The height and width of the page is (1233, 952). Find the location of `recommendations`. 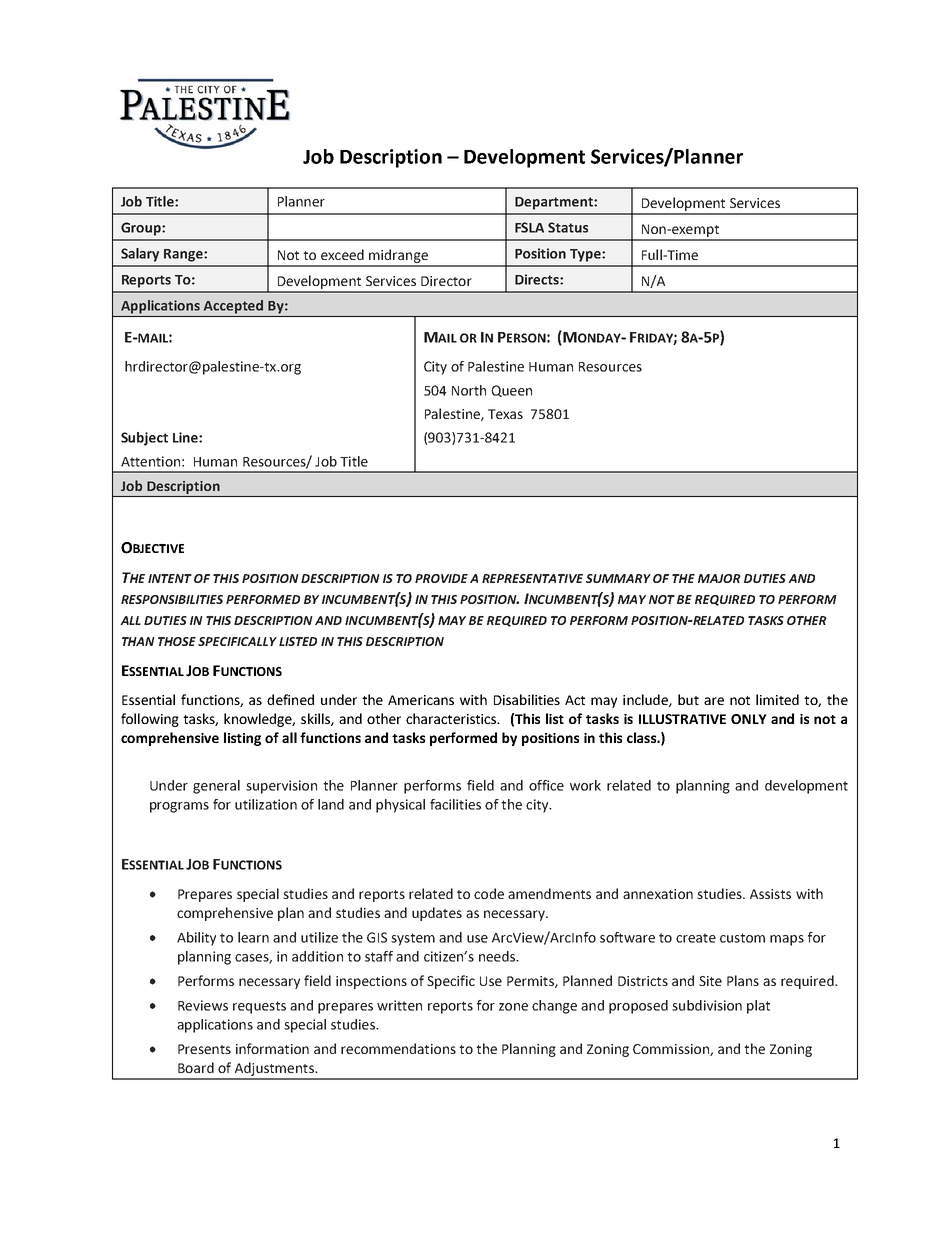

recommendations is located at coordinates (398, 1048).
